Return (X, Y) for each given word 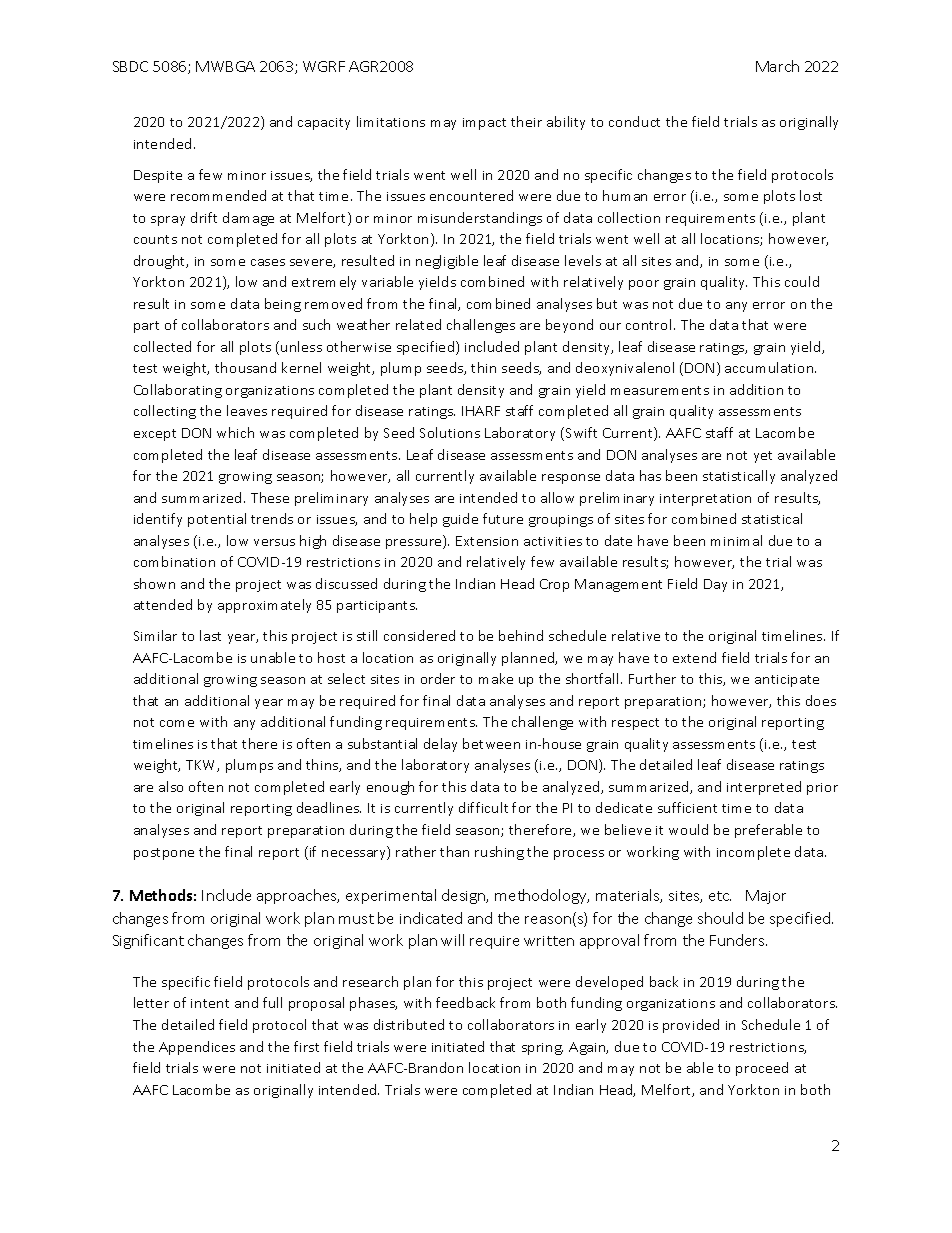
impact (484, 124)
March (777, 66)
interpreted (764, 788)
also (171, 786)
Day (715, 585)
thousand (245, 367)
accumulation (770, 367)
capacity (324, 124)
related (418, 324)
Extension (487, 541)
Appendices (197, 1048)
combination (174, 561)
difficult (483, 807)
